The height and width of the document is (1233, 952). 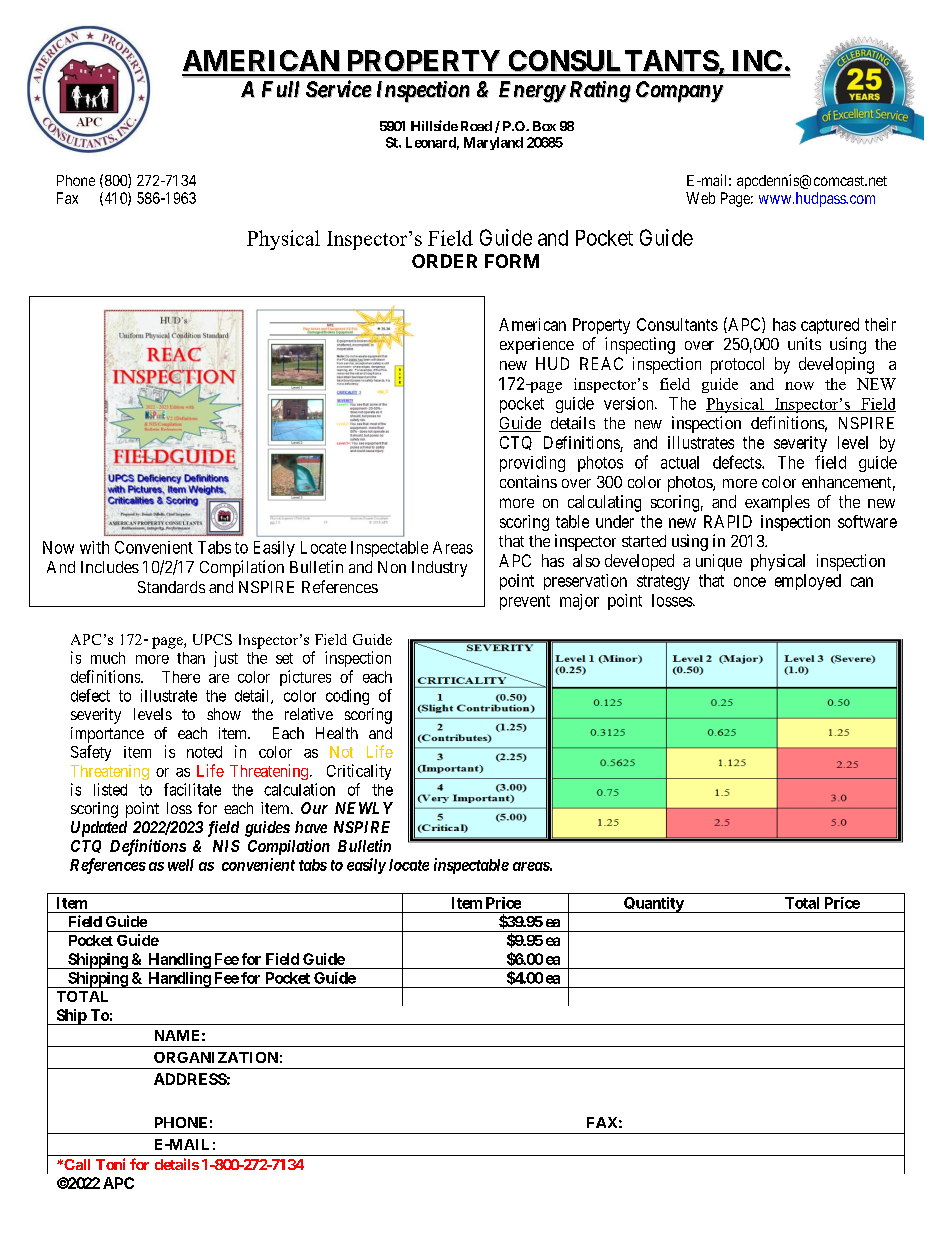 I want to click on employed, so click(x=808, y=582).
